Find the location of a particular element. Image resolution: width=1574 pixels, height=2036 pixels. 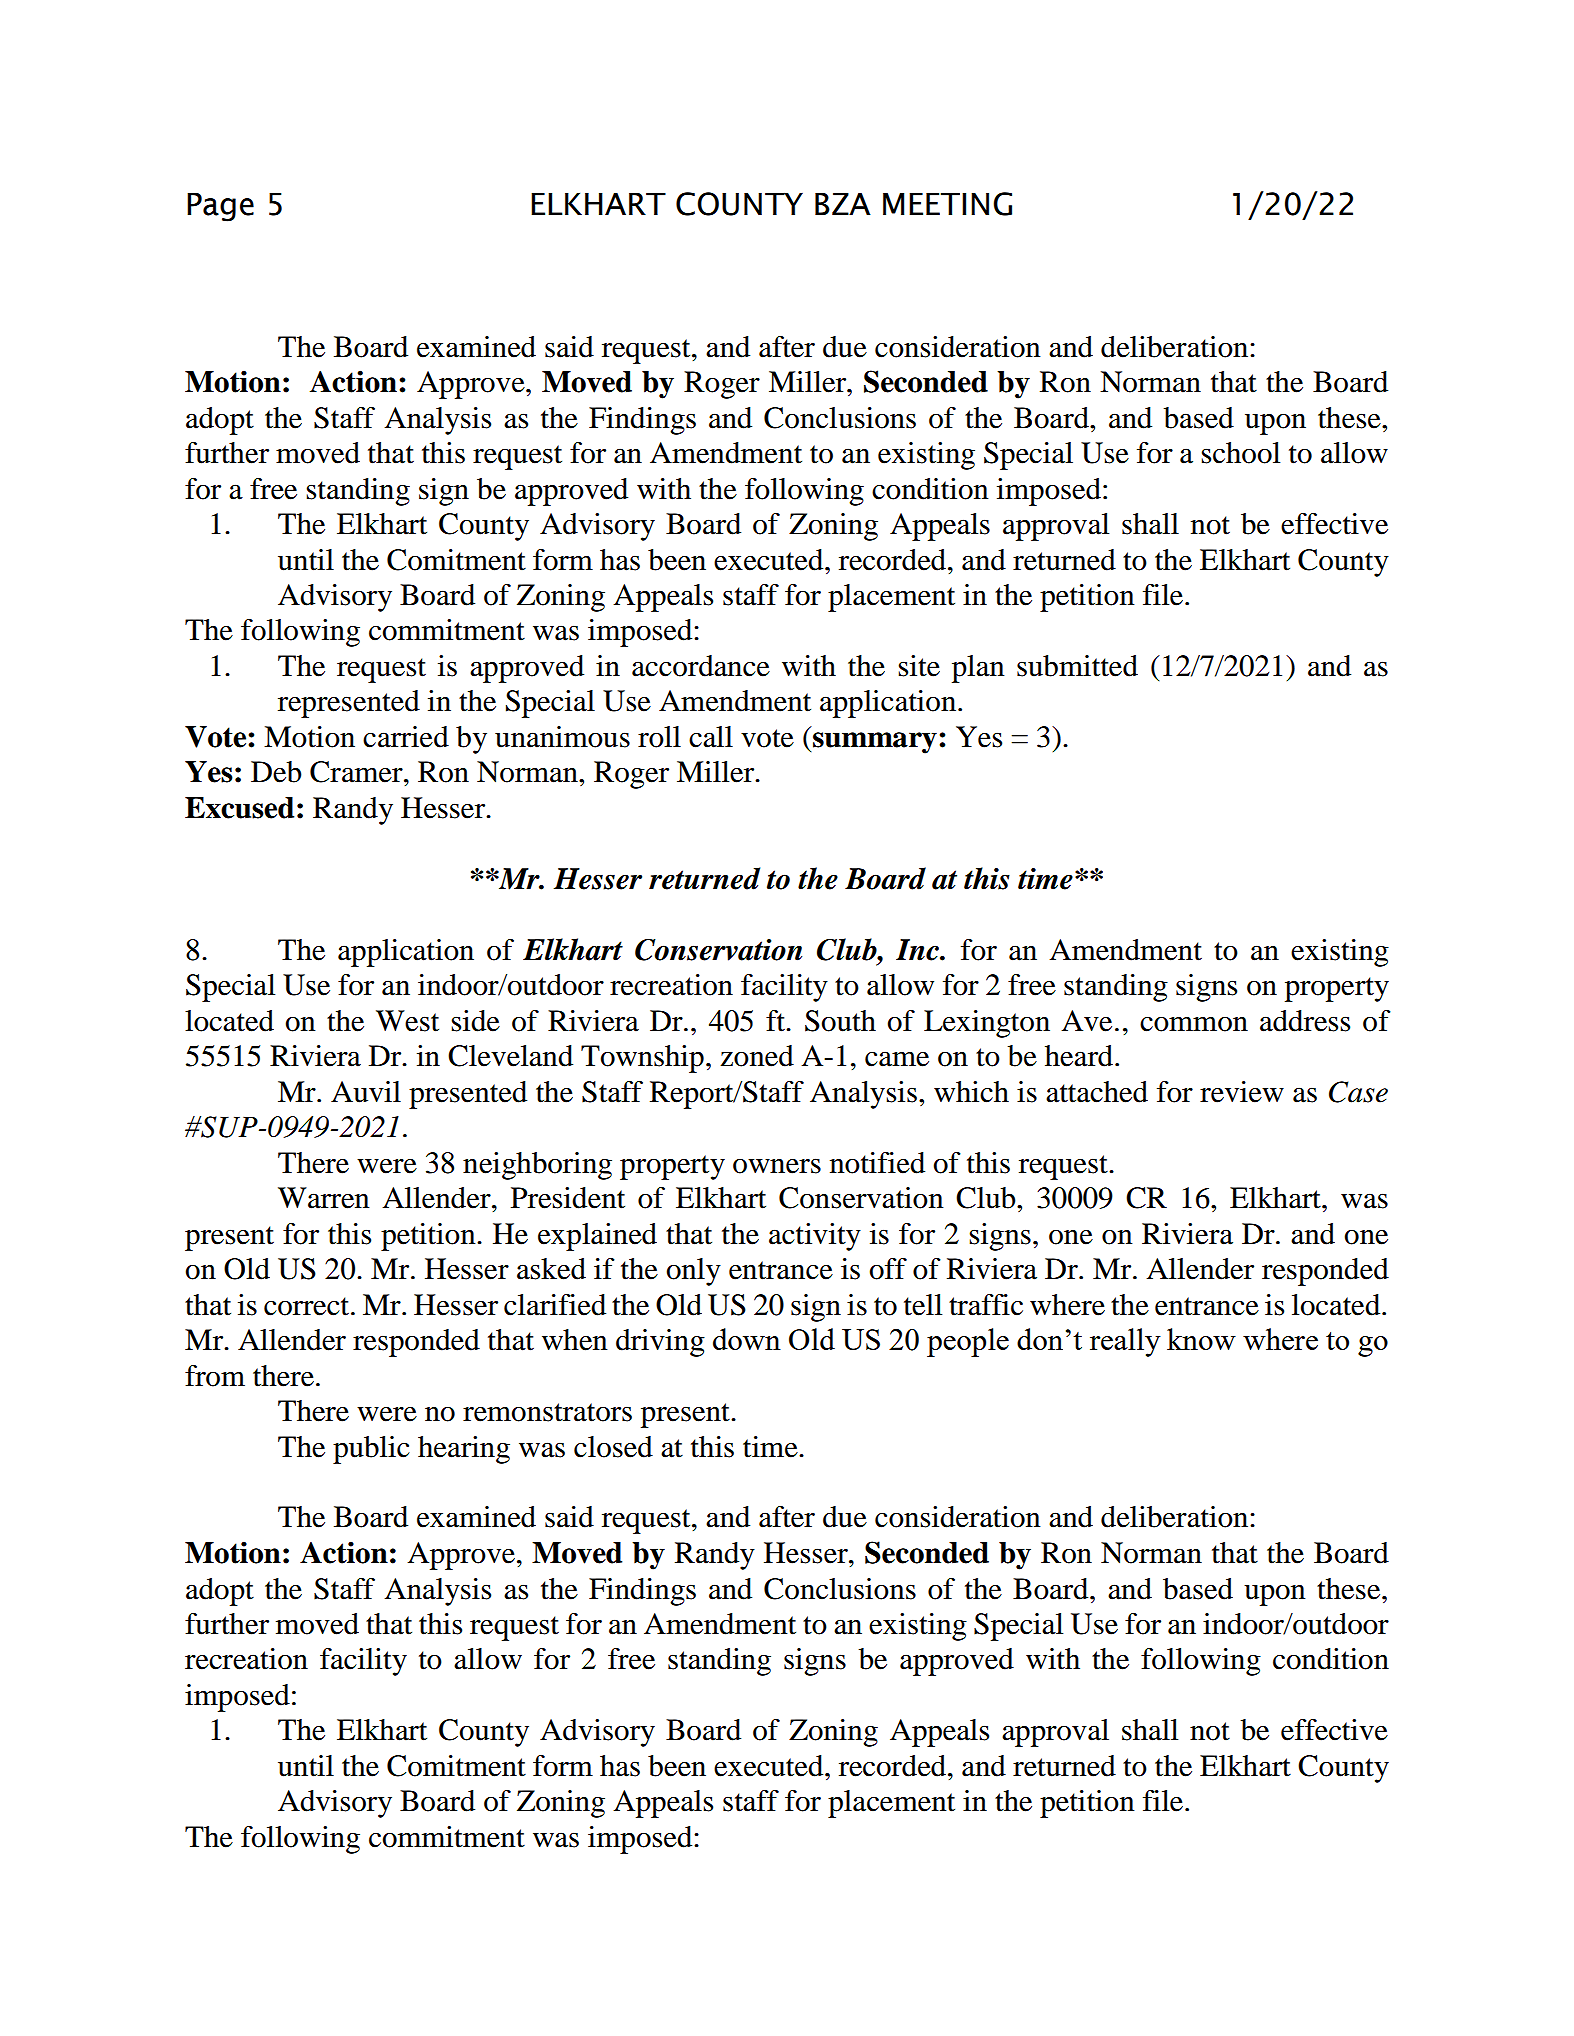

summary is located at coordinates (875, 743).
